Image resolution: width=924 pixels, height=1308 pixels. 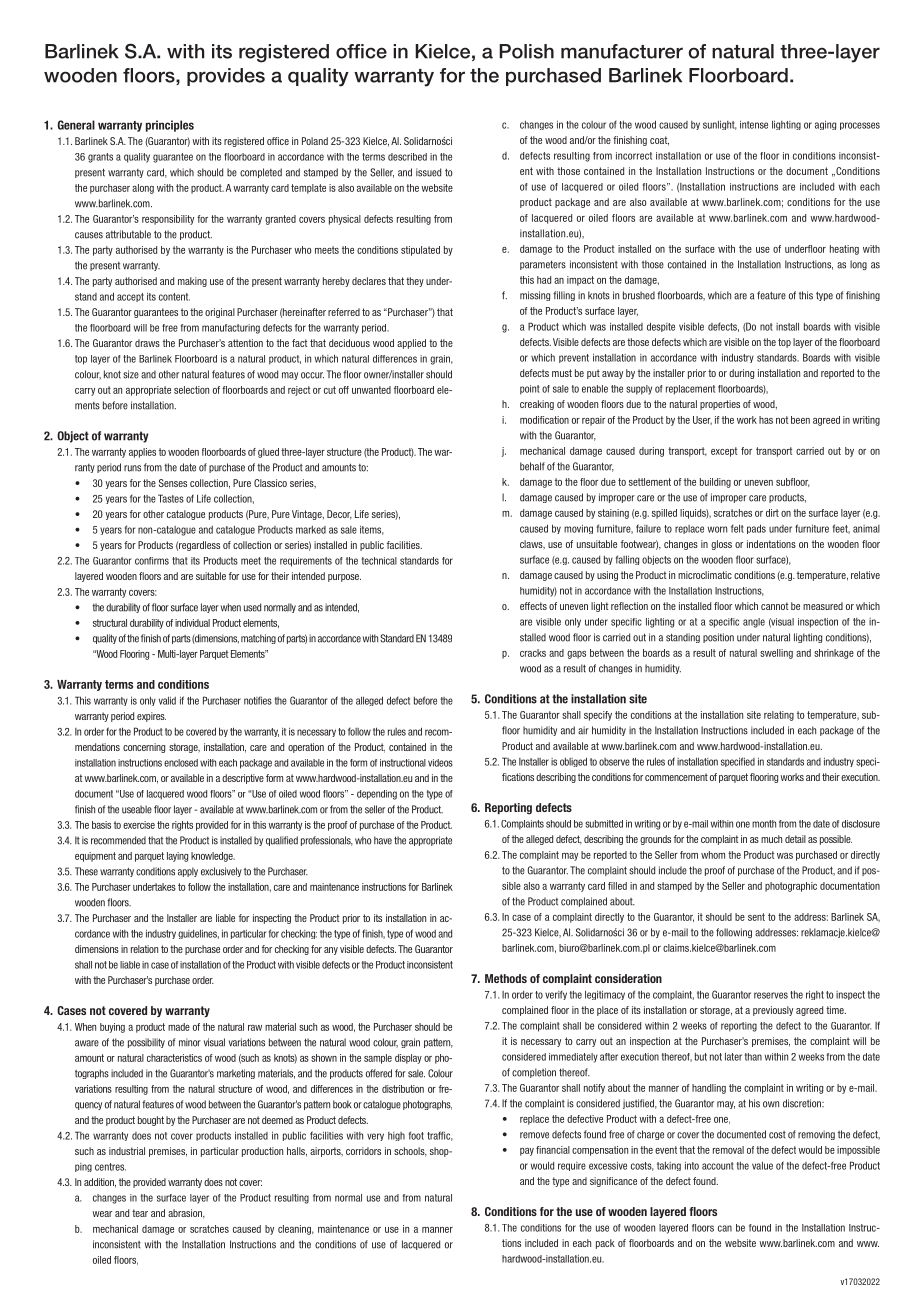 What do you see at coordinates (754, 124) in the screenshot?
I see `intense` at bounding box center [754, 124].
